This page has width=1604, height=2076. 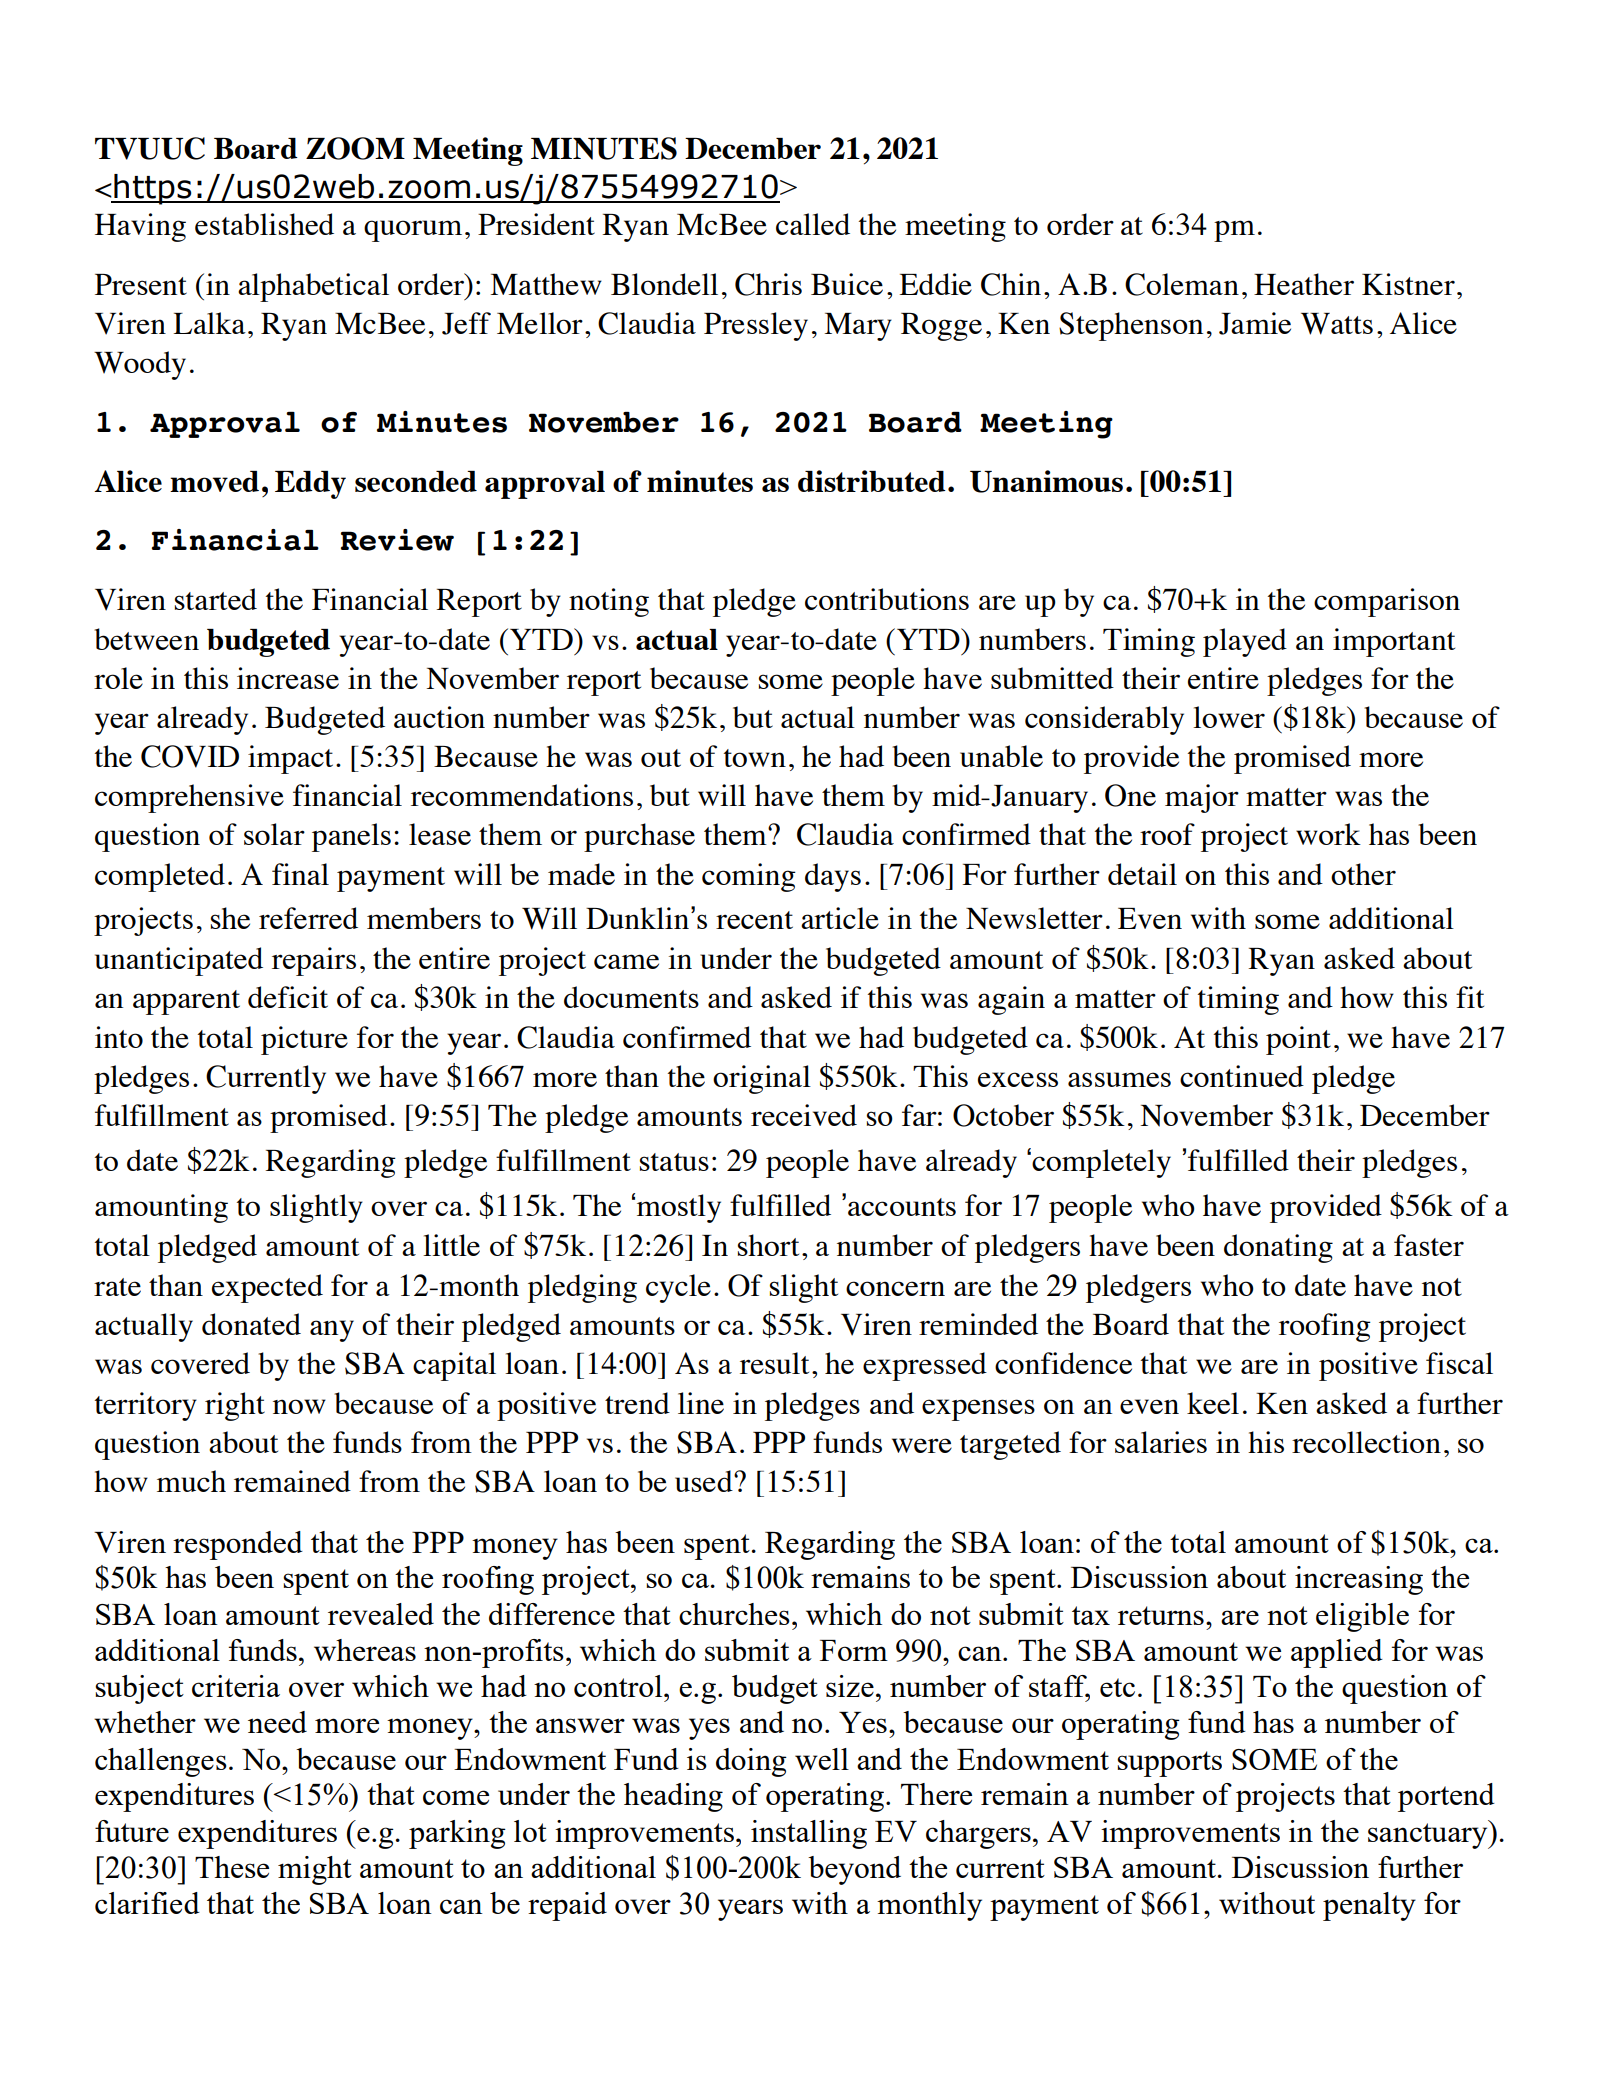 I want to click on alphabetical, so click(x=313, y=287).
